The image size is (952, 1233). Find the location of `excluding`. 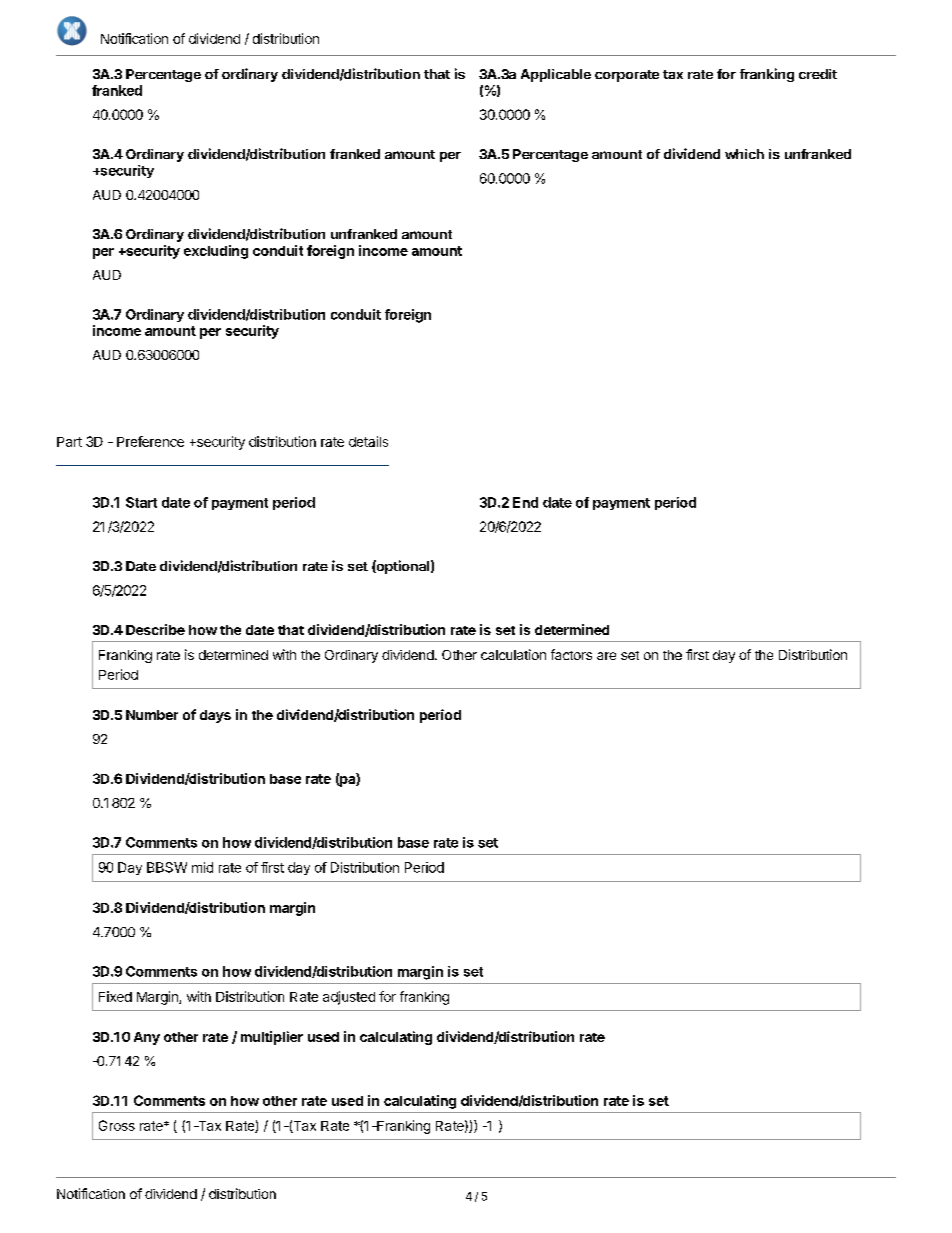

excluding is located at coordinates (216, 252).
